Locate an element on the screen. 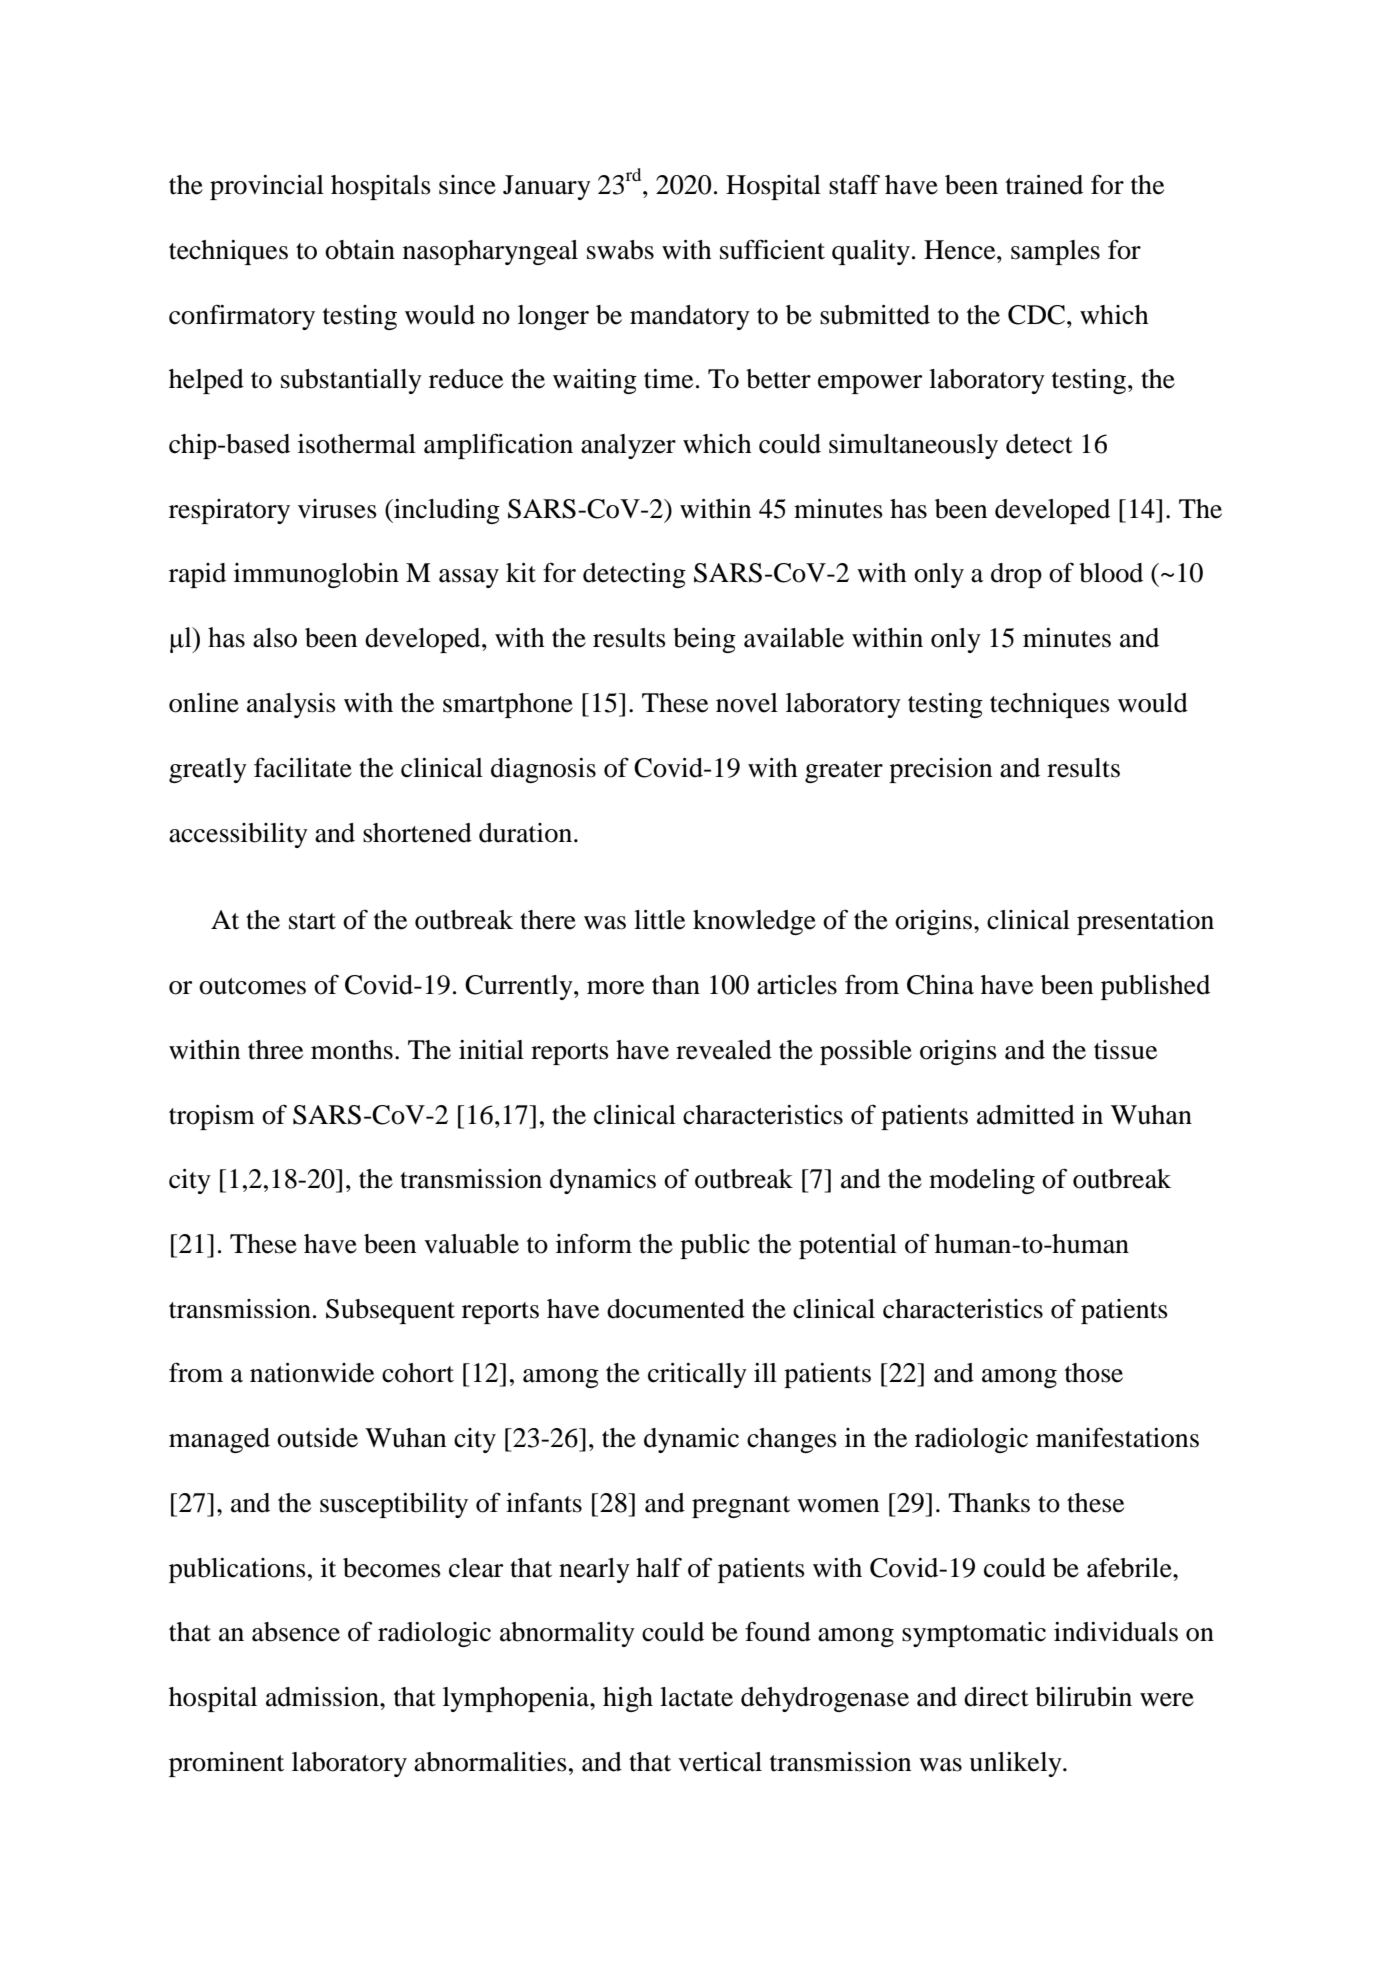 Image resolution: width=1396 pixels, height=1974 pixels. modeling is located at coordinates (982, 1181).
